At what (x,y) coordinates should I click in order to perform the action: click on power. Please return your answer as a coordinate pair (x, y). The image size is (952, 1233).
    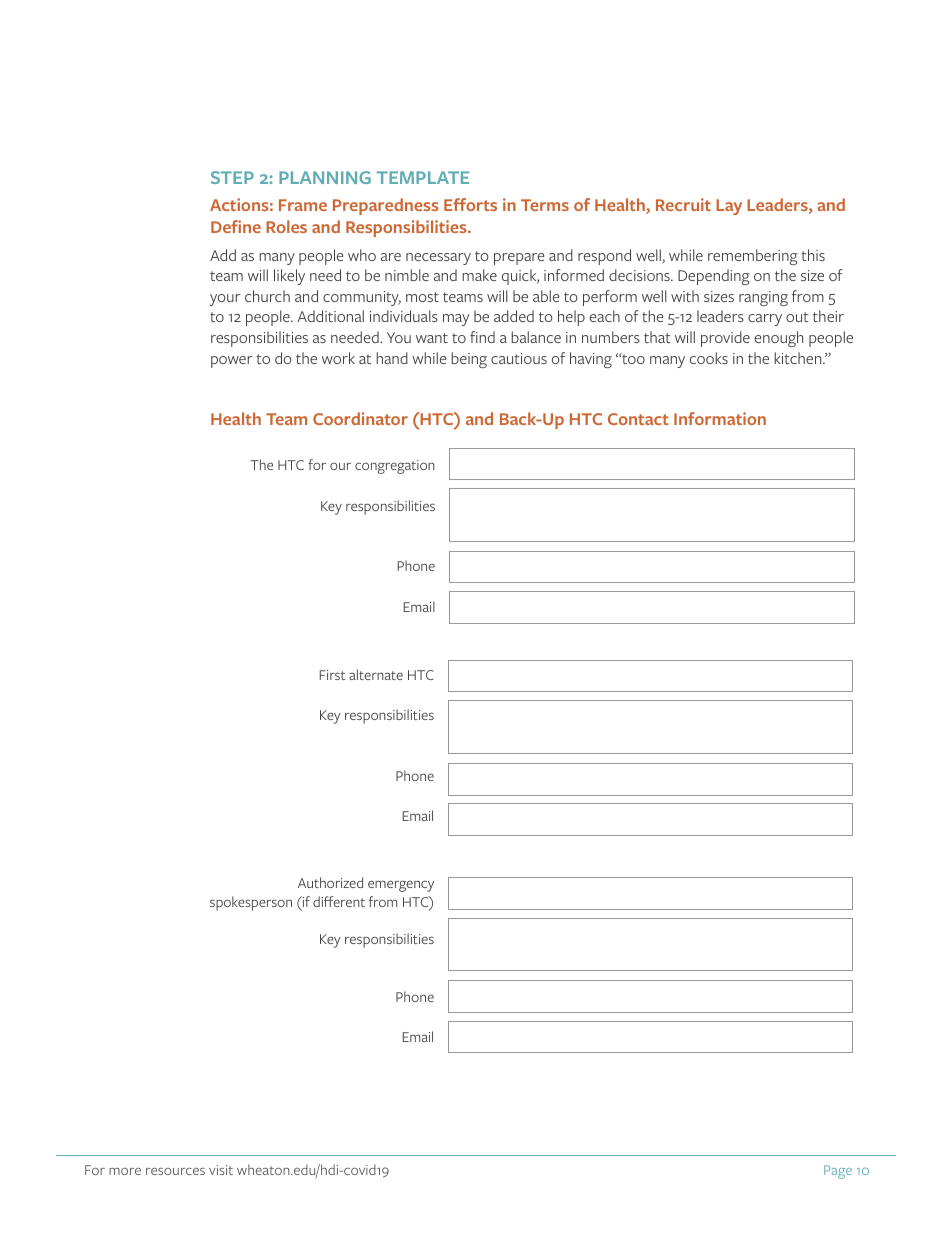
    Looking at the image, I should click on (232, 362).
